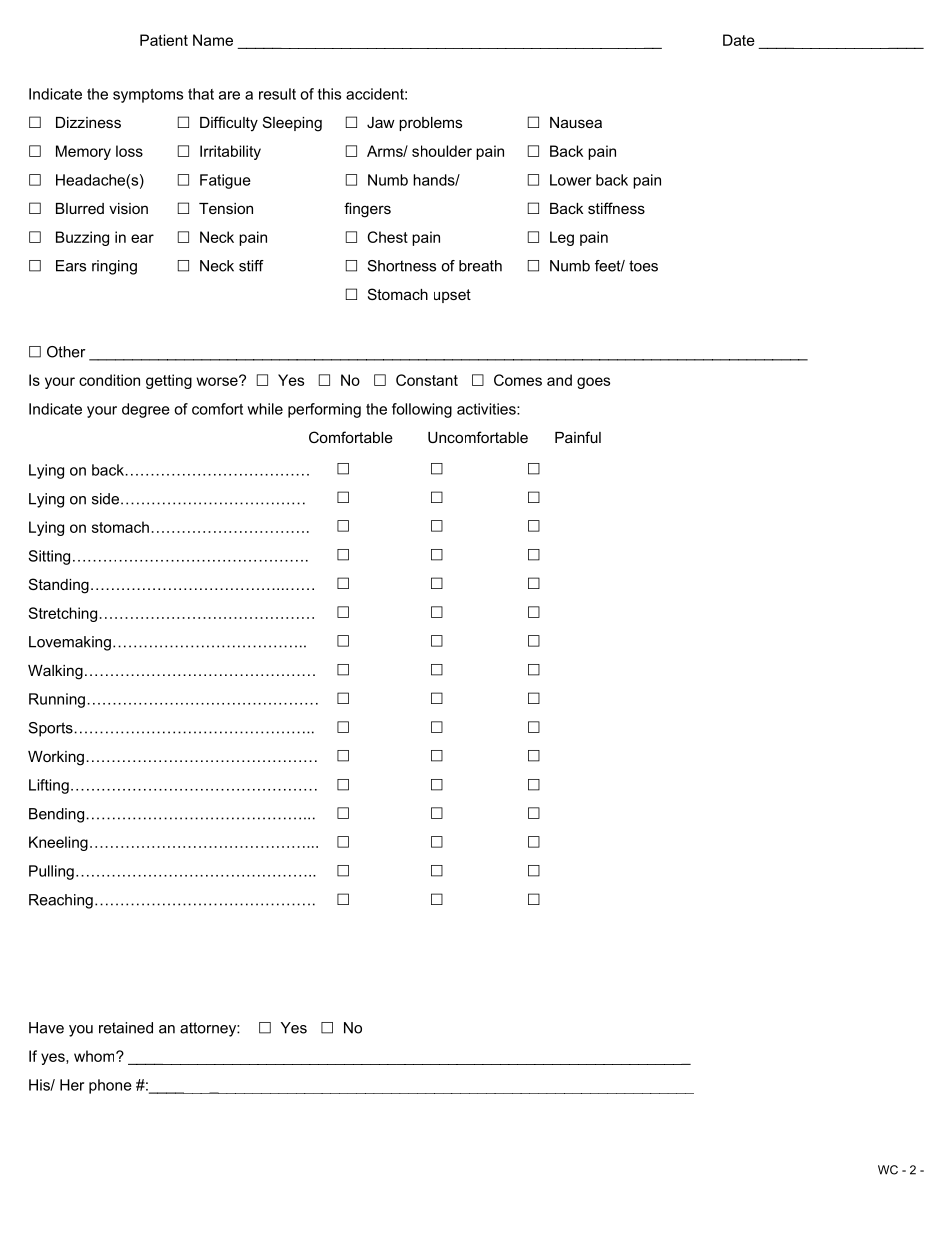 The image size is (952, 1233). I want to click on Jaw, so click(381, 122).
